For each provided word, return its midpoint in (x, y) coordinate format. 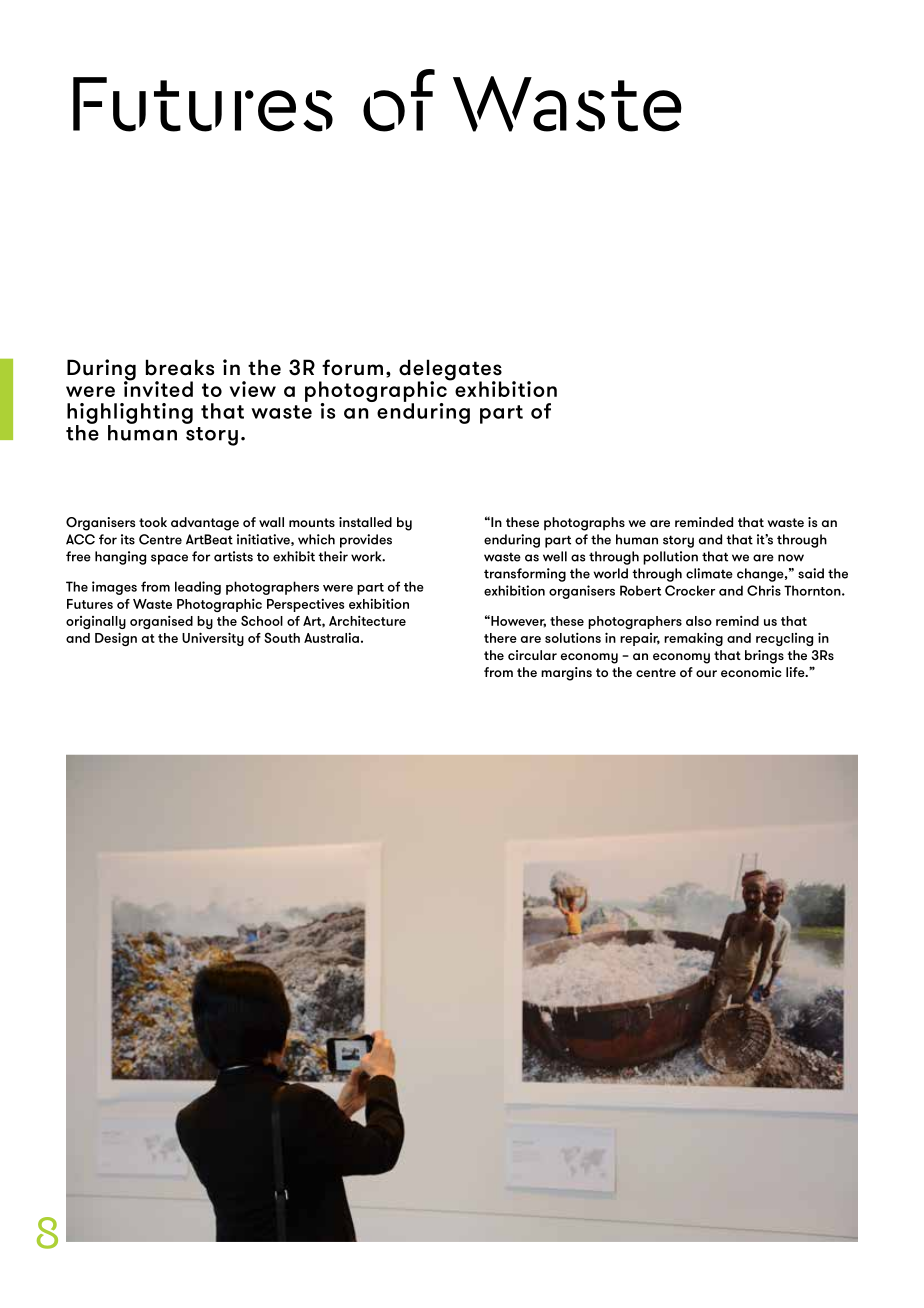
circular (532, 655)
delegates (450, 371)
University (213, 639)
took (153, 522)
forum (352, 367)
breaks (180, 367)
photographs (584, 524)
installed (365, 522)
